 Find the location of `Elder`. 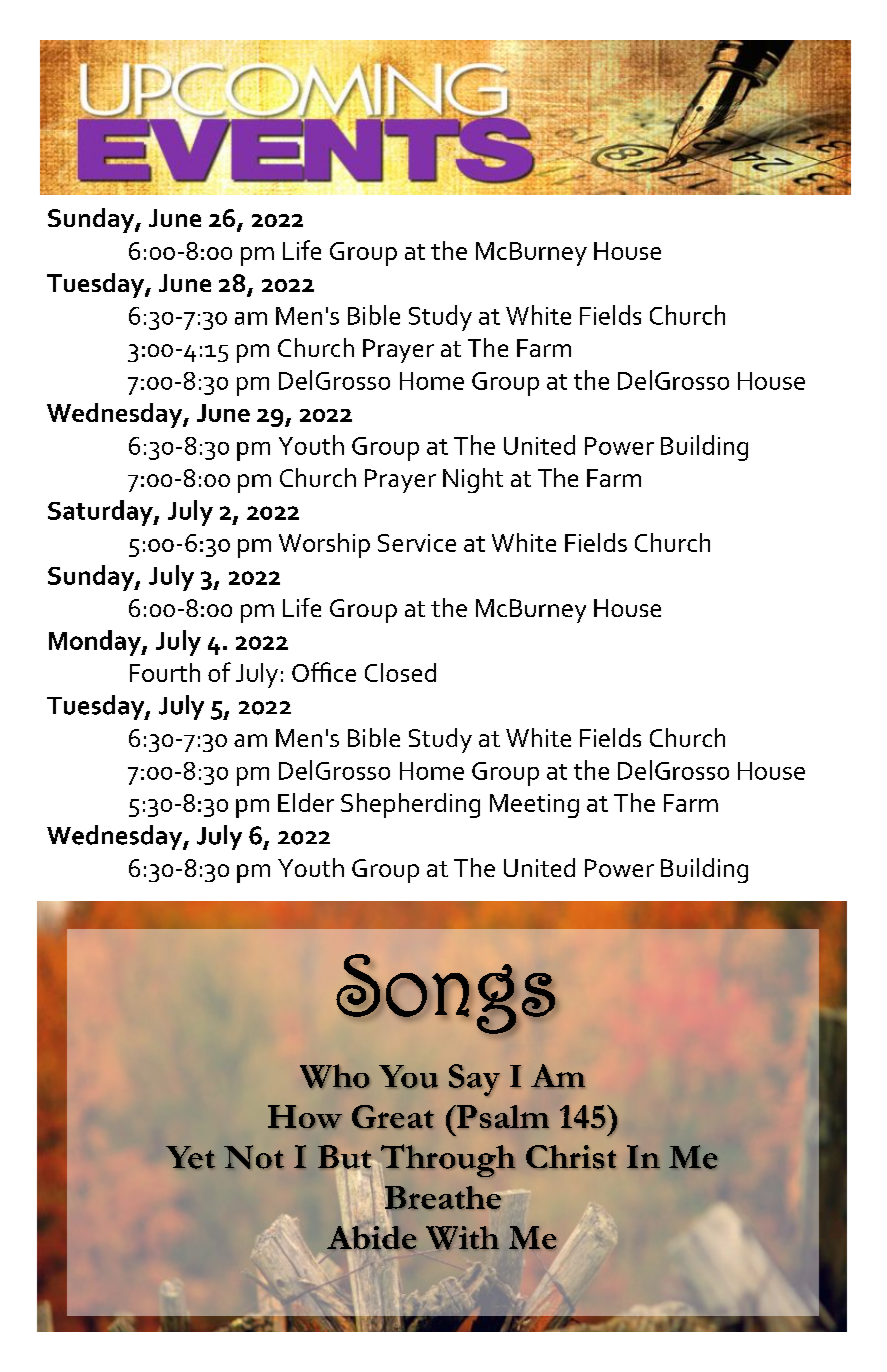

Elder is located at coordinates (306, 802).
